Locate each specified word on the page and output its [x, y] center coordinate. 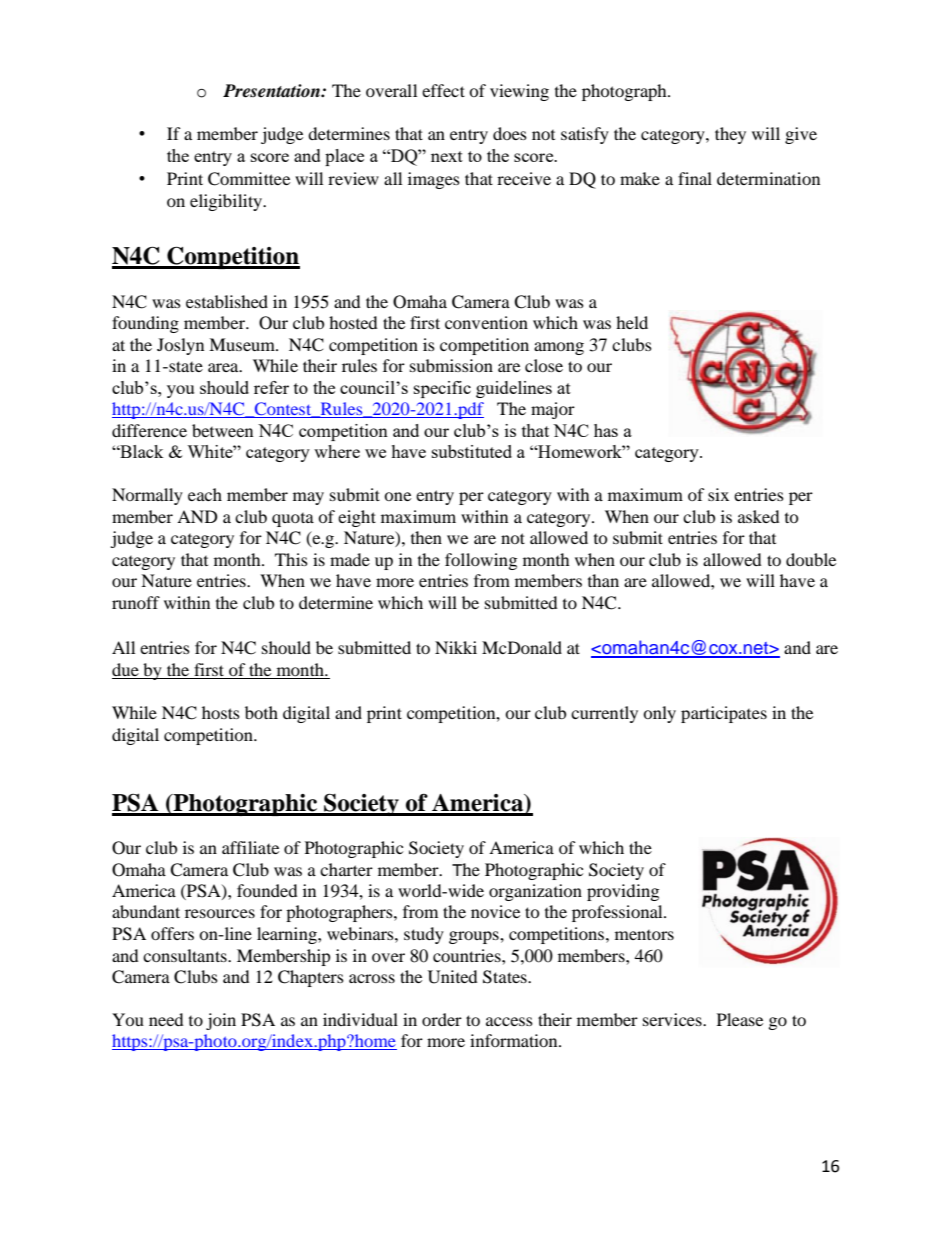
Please [740, 1019]
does [510, 133]
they [730, 135]
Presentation [272, 91]
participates [724, 714]
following [481, 561]
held [632, 322]
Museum [243, 344]
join [221, 1021]
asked [759, 516]
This [291, 559]
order [442, 1019]
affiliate [250, 847]
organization [535, 892]
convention [486, 322]
